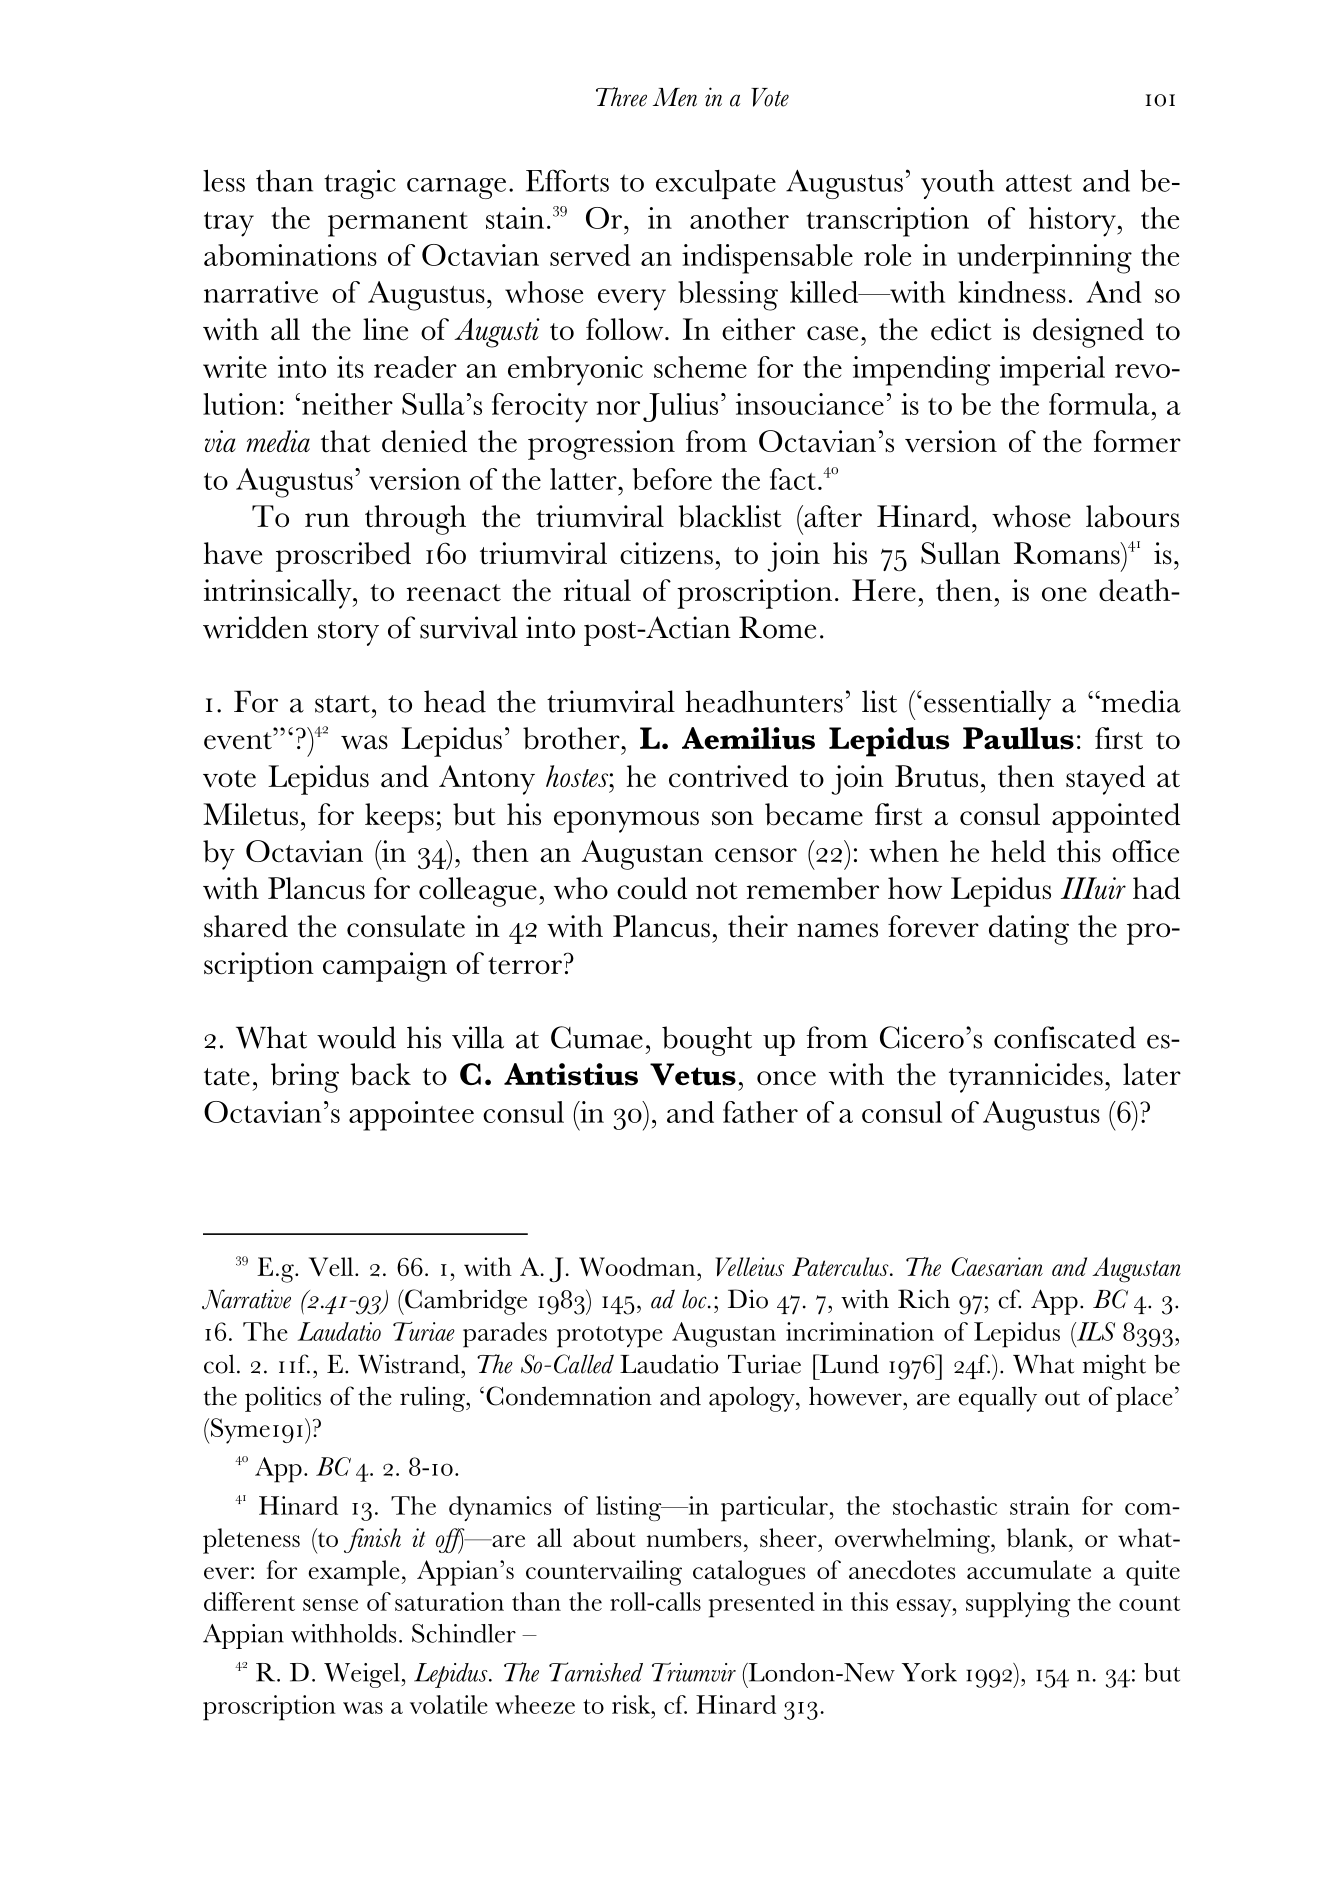 Image resolution: width=1342 pixels, height=1899 pixels. What do you see at coordinates (1039, 183) in the document?
I see `attest` at bounding box center [1039, 183].
